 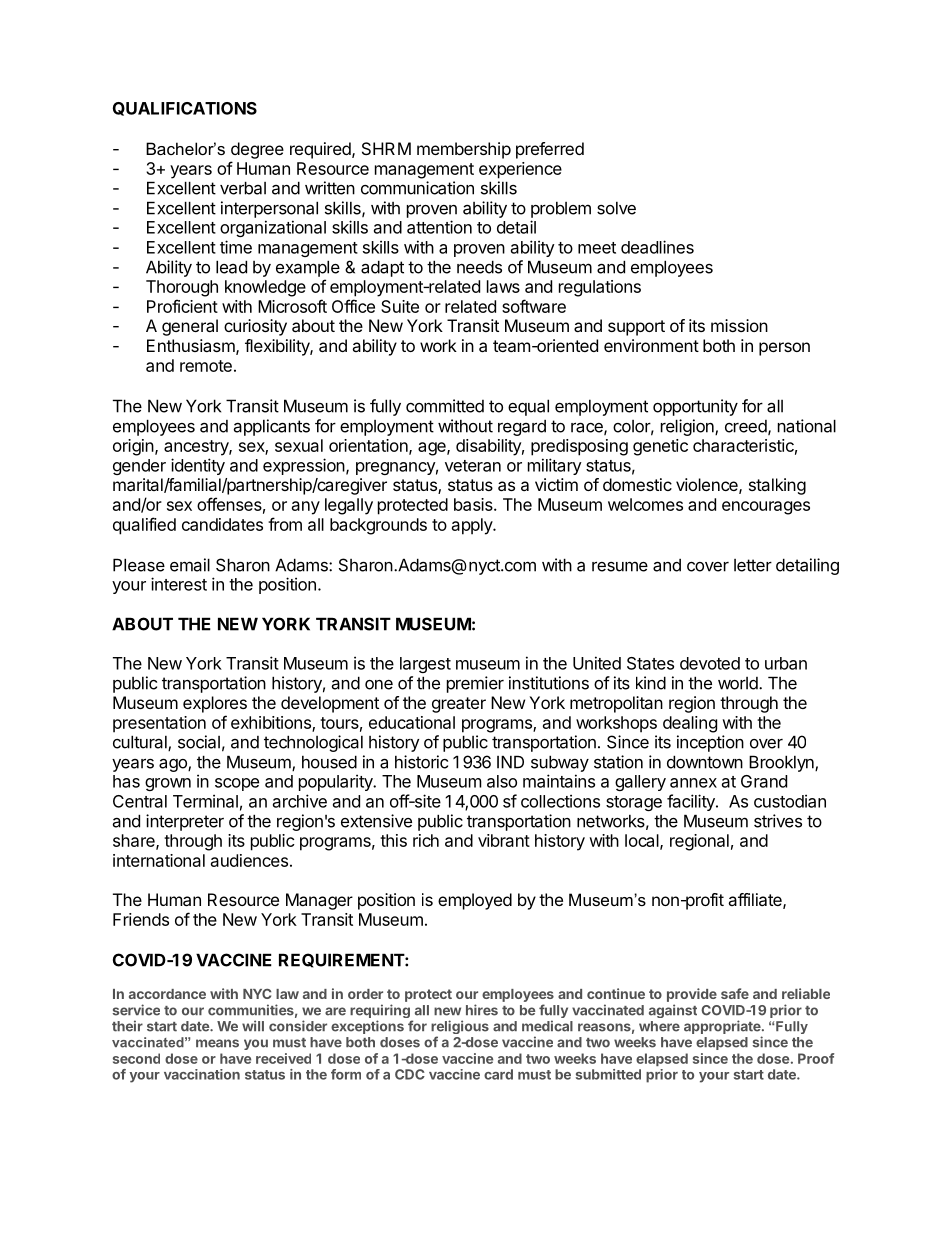 I want to click on solve, so click(x=616, y=208).
